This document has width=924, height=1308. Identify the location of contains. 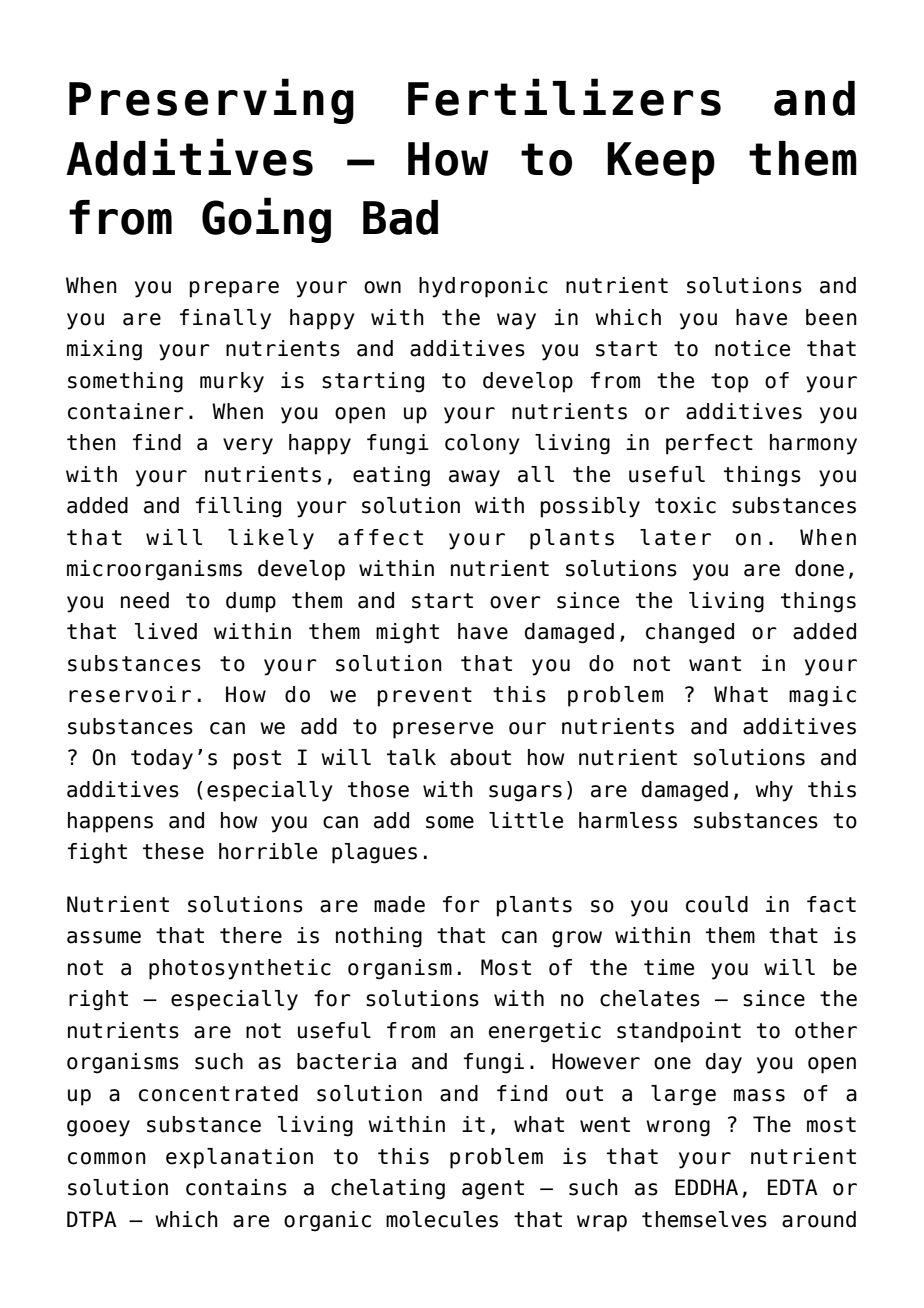
(236, 1187).
